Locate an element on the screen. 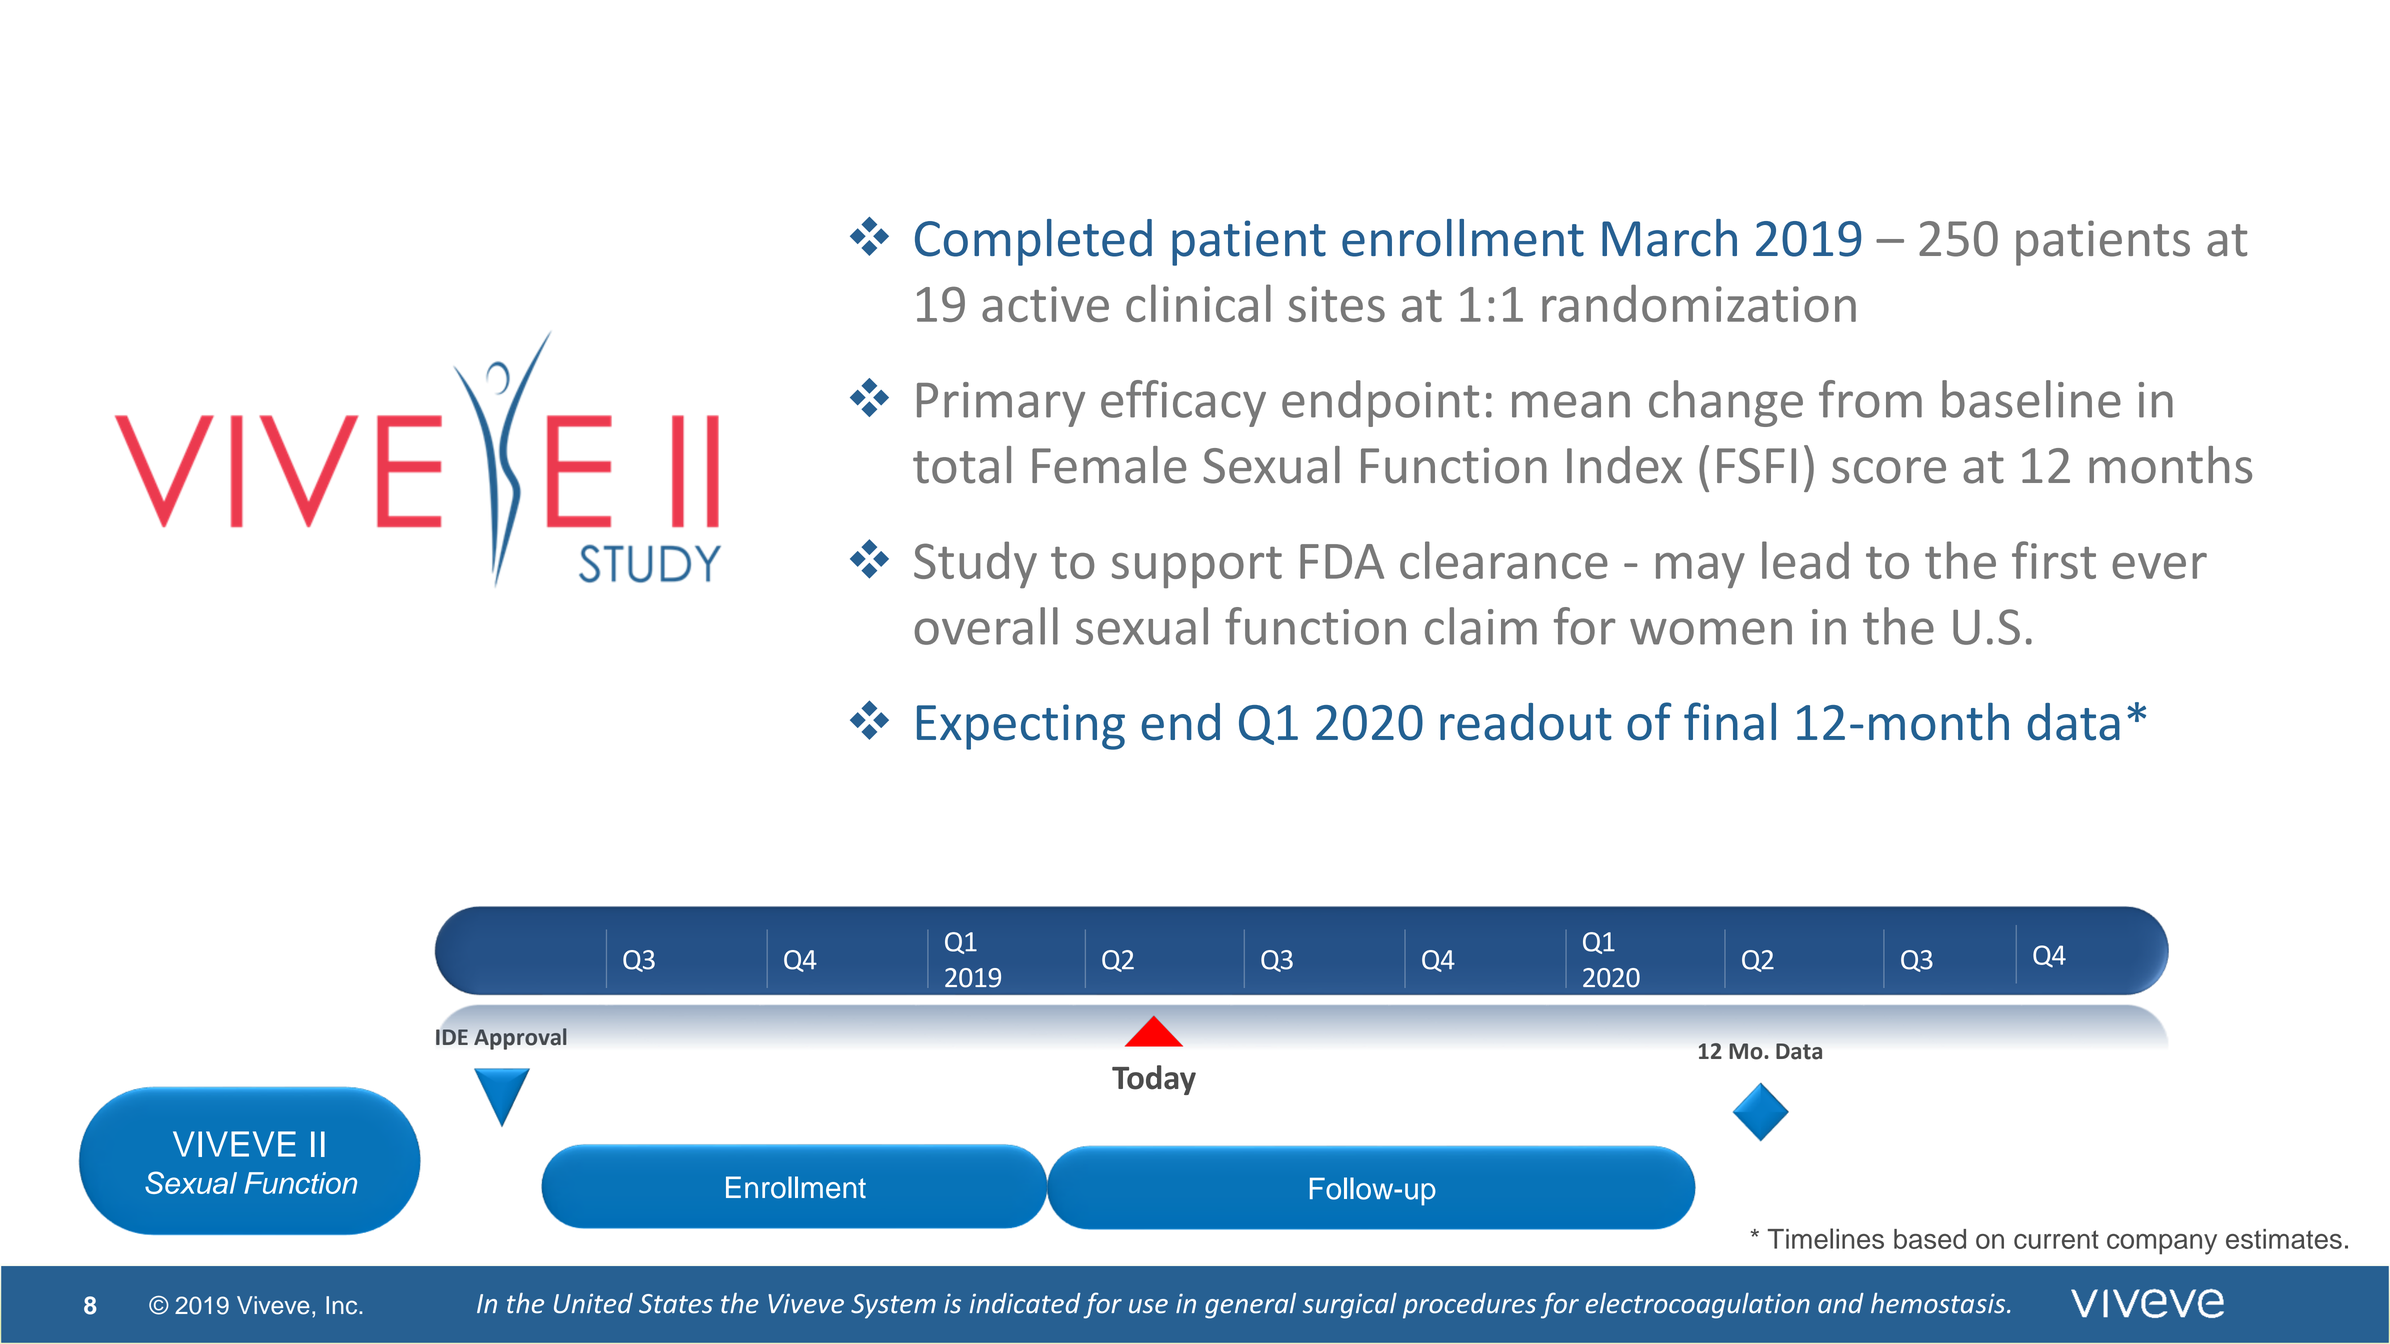 The image size is (2390, 1344). current is located at coordinates (2056, 1239).
